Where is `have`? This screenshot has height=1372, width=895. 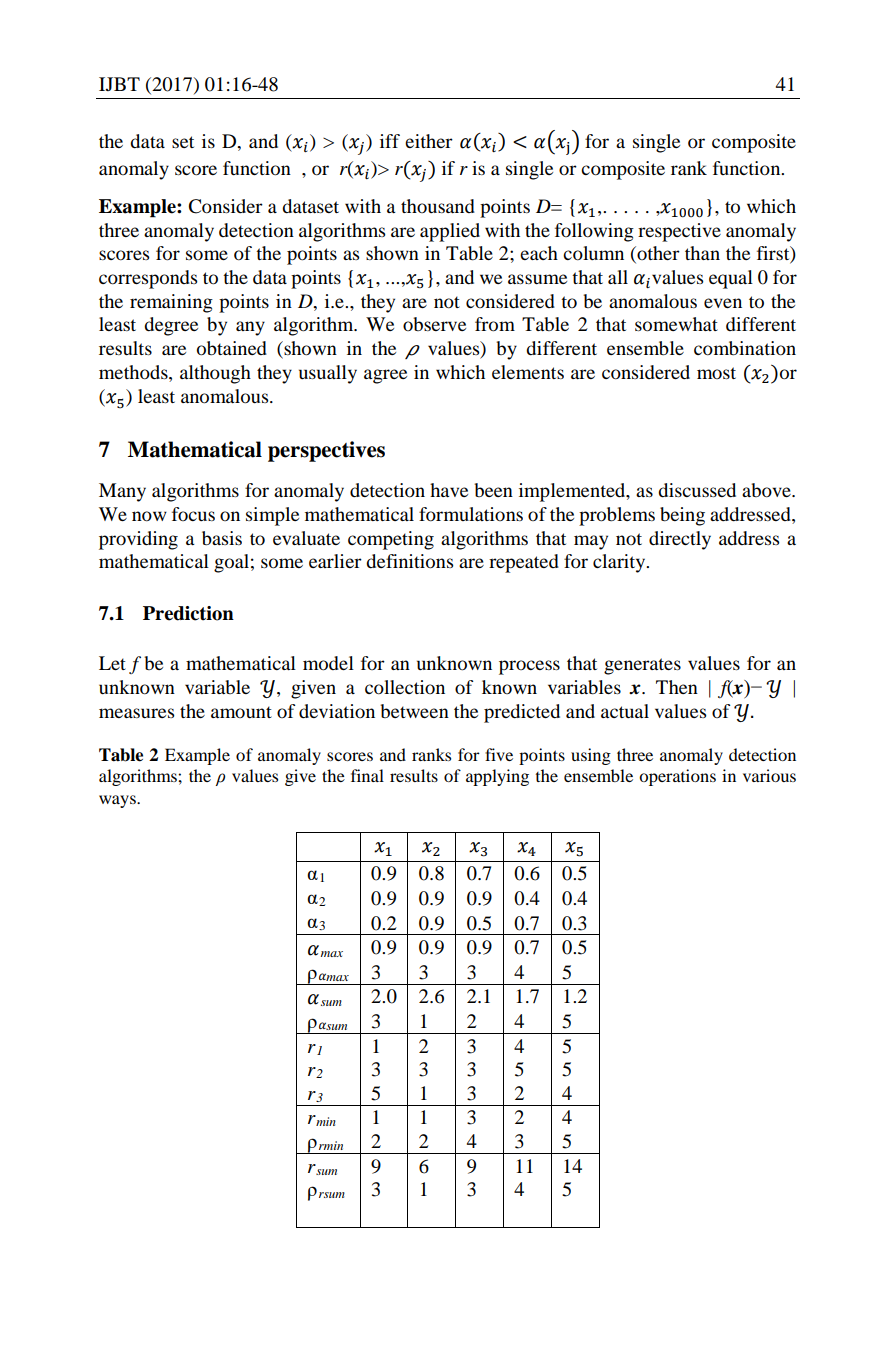 have is located at coordinates (449, 490).
